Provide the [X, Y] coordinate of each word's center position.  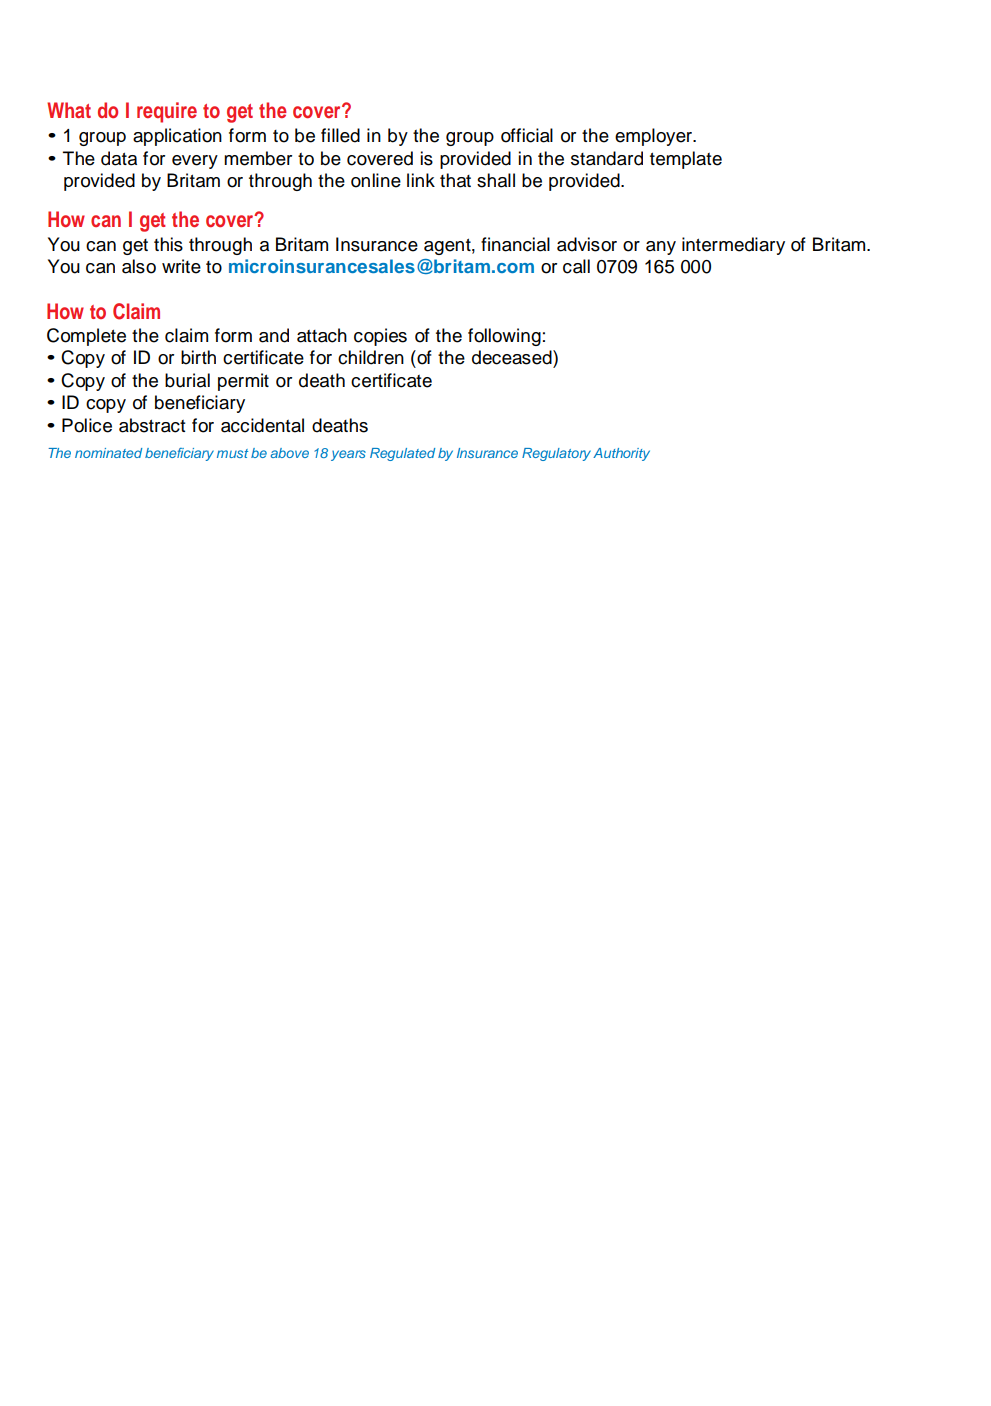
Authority [621, 454]
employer [655, 137]
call [576, 266]
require [167, 112]
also [139, 266]
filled [340, 135]
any [661, 248]
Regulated [402, 454]
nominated [108, 453]
